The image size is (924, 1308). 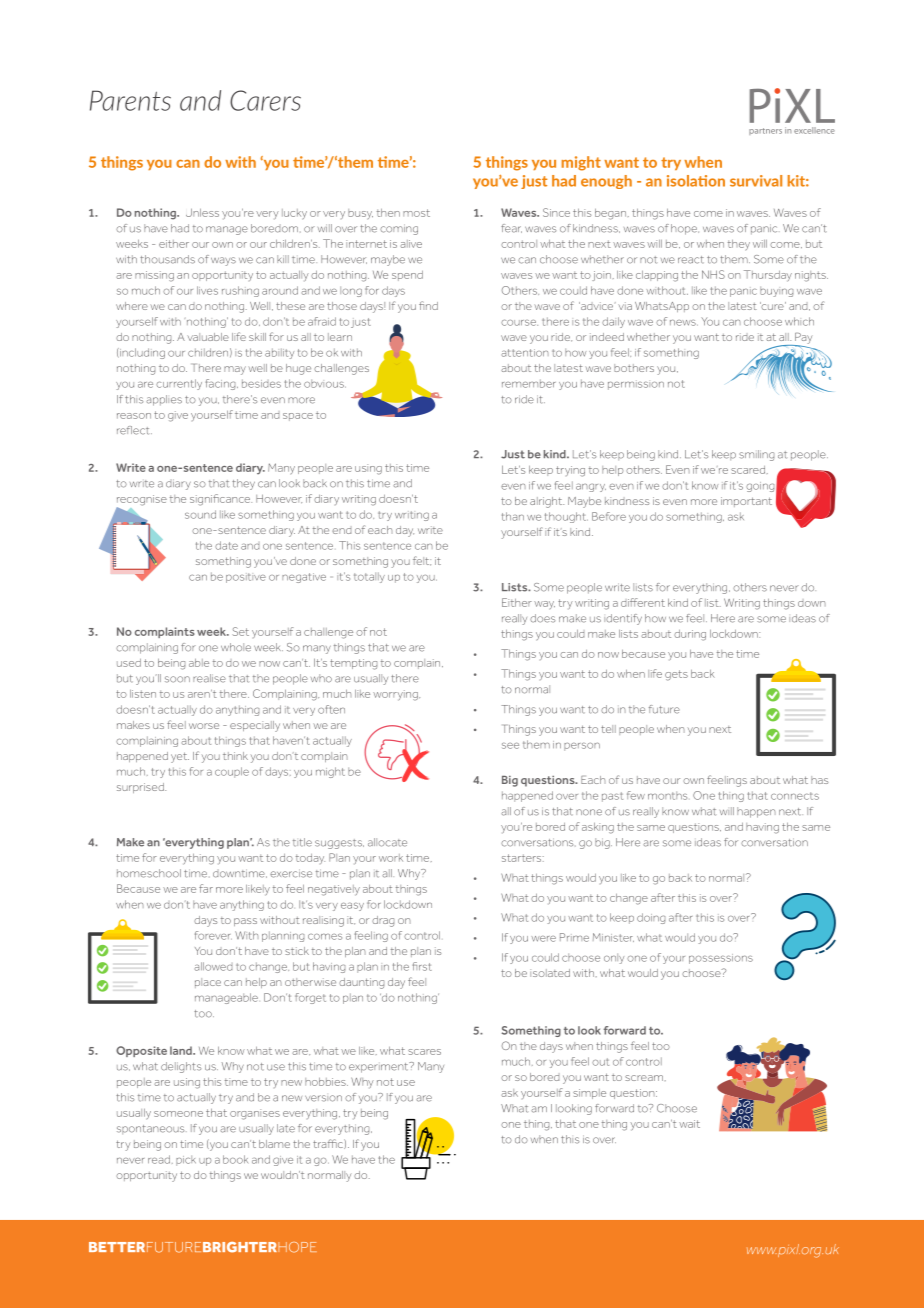 I want to click on far, so click(x=206, y=888).
